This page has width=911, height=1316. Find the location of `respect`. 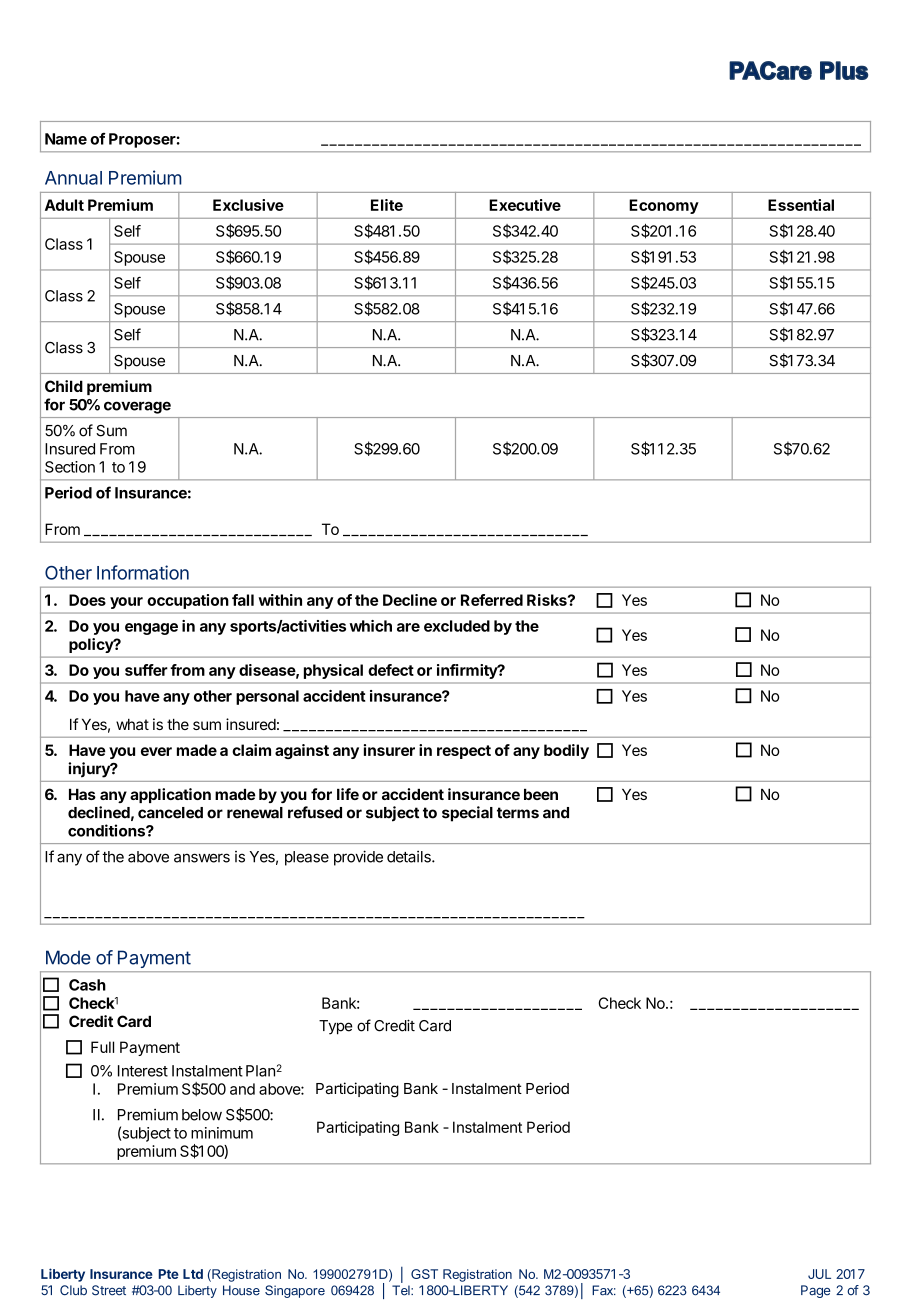

respect is located at coordinates (464, 752).
